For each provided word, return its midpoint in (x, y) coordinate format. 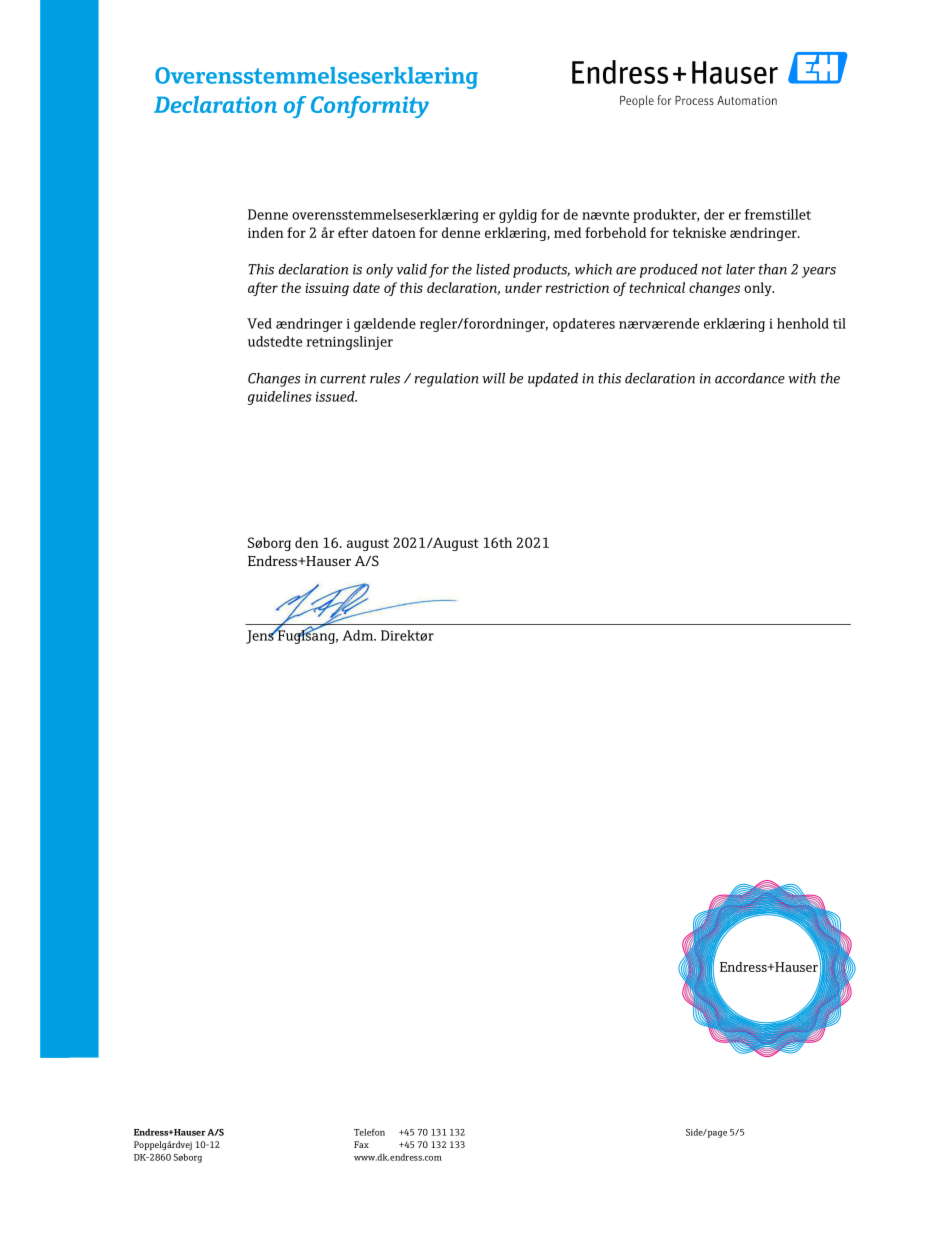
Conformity (370, 107)
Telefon (369, 1132)
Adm (358, 635)
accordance (750, 378)
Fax (361, 1144)
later (740, 269)
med (567, 232)
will (493, 378)
